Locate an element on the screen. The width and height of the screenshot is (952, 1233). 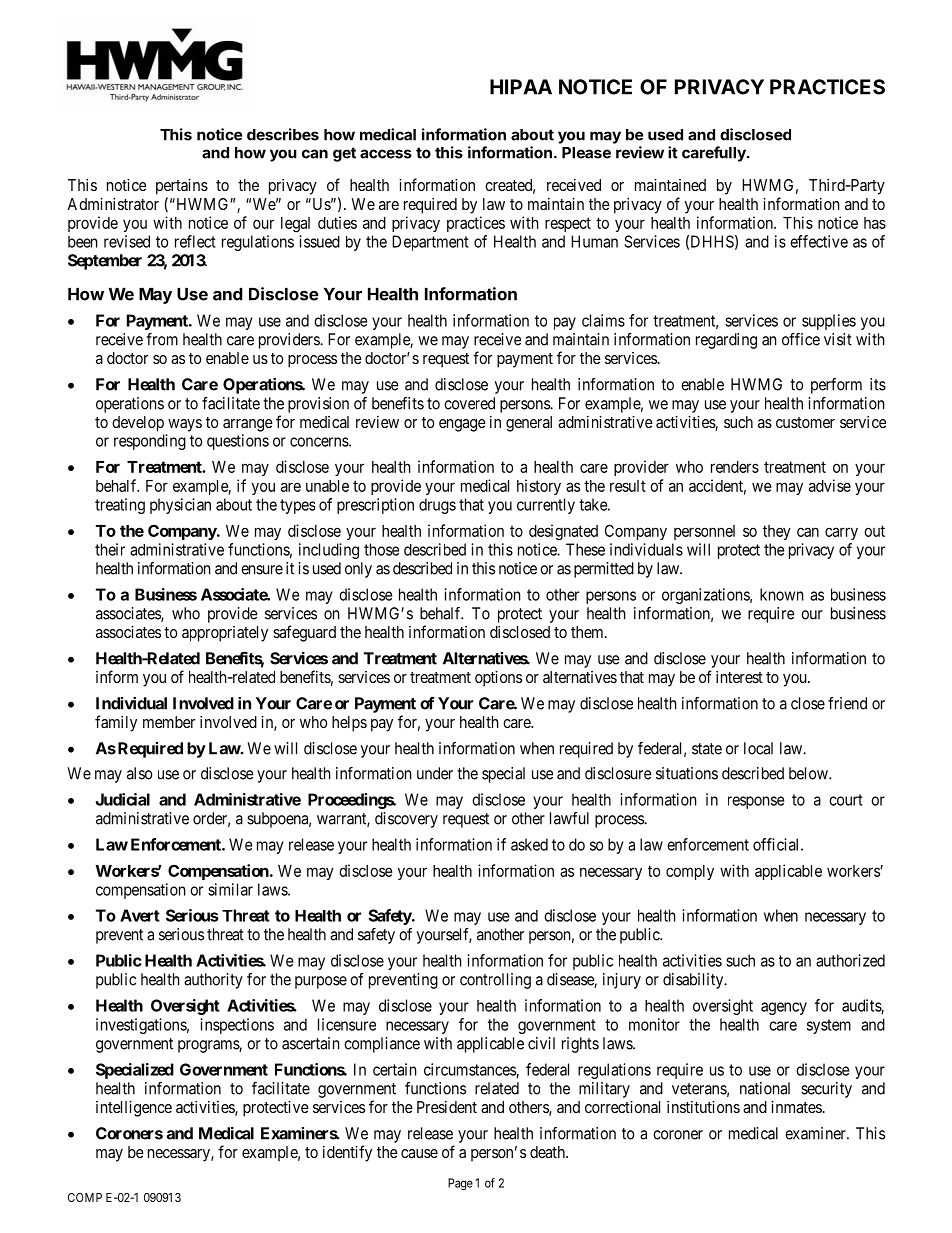
asked is located at coordinates (529, 844).
